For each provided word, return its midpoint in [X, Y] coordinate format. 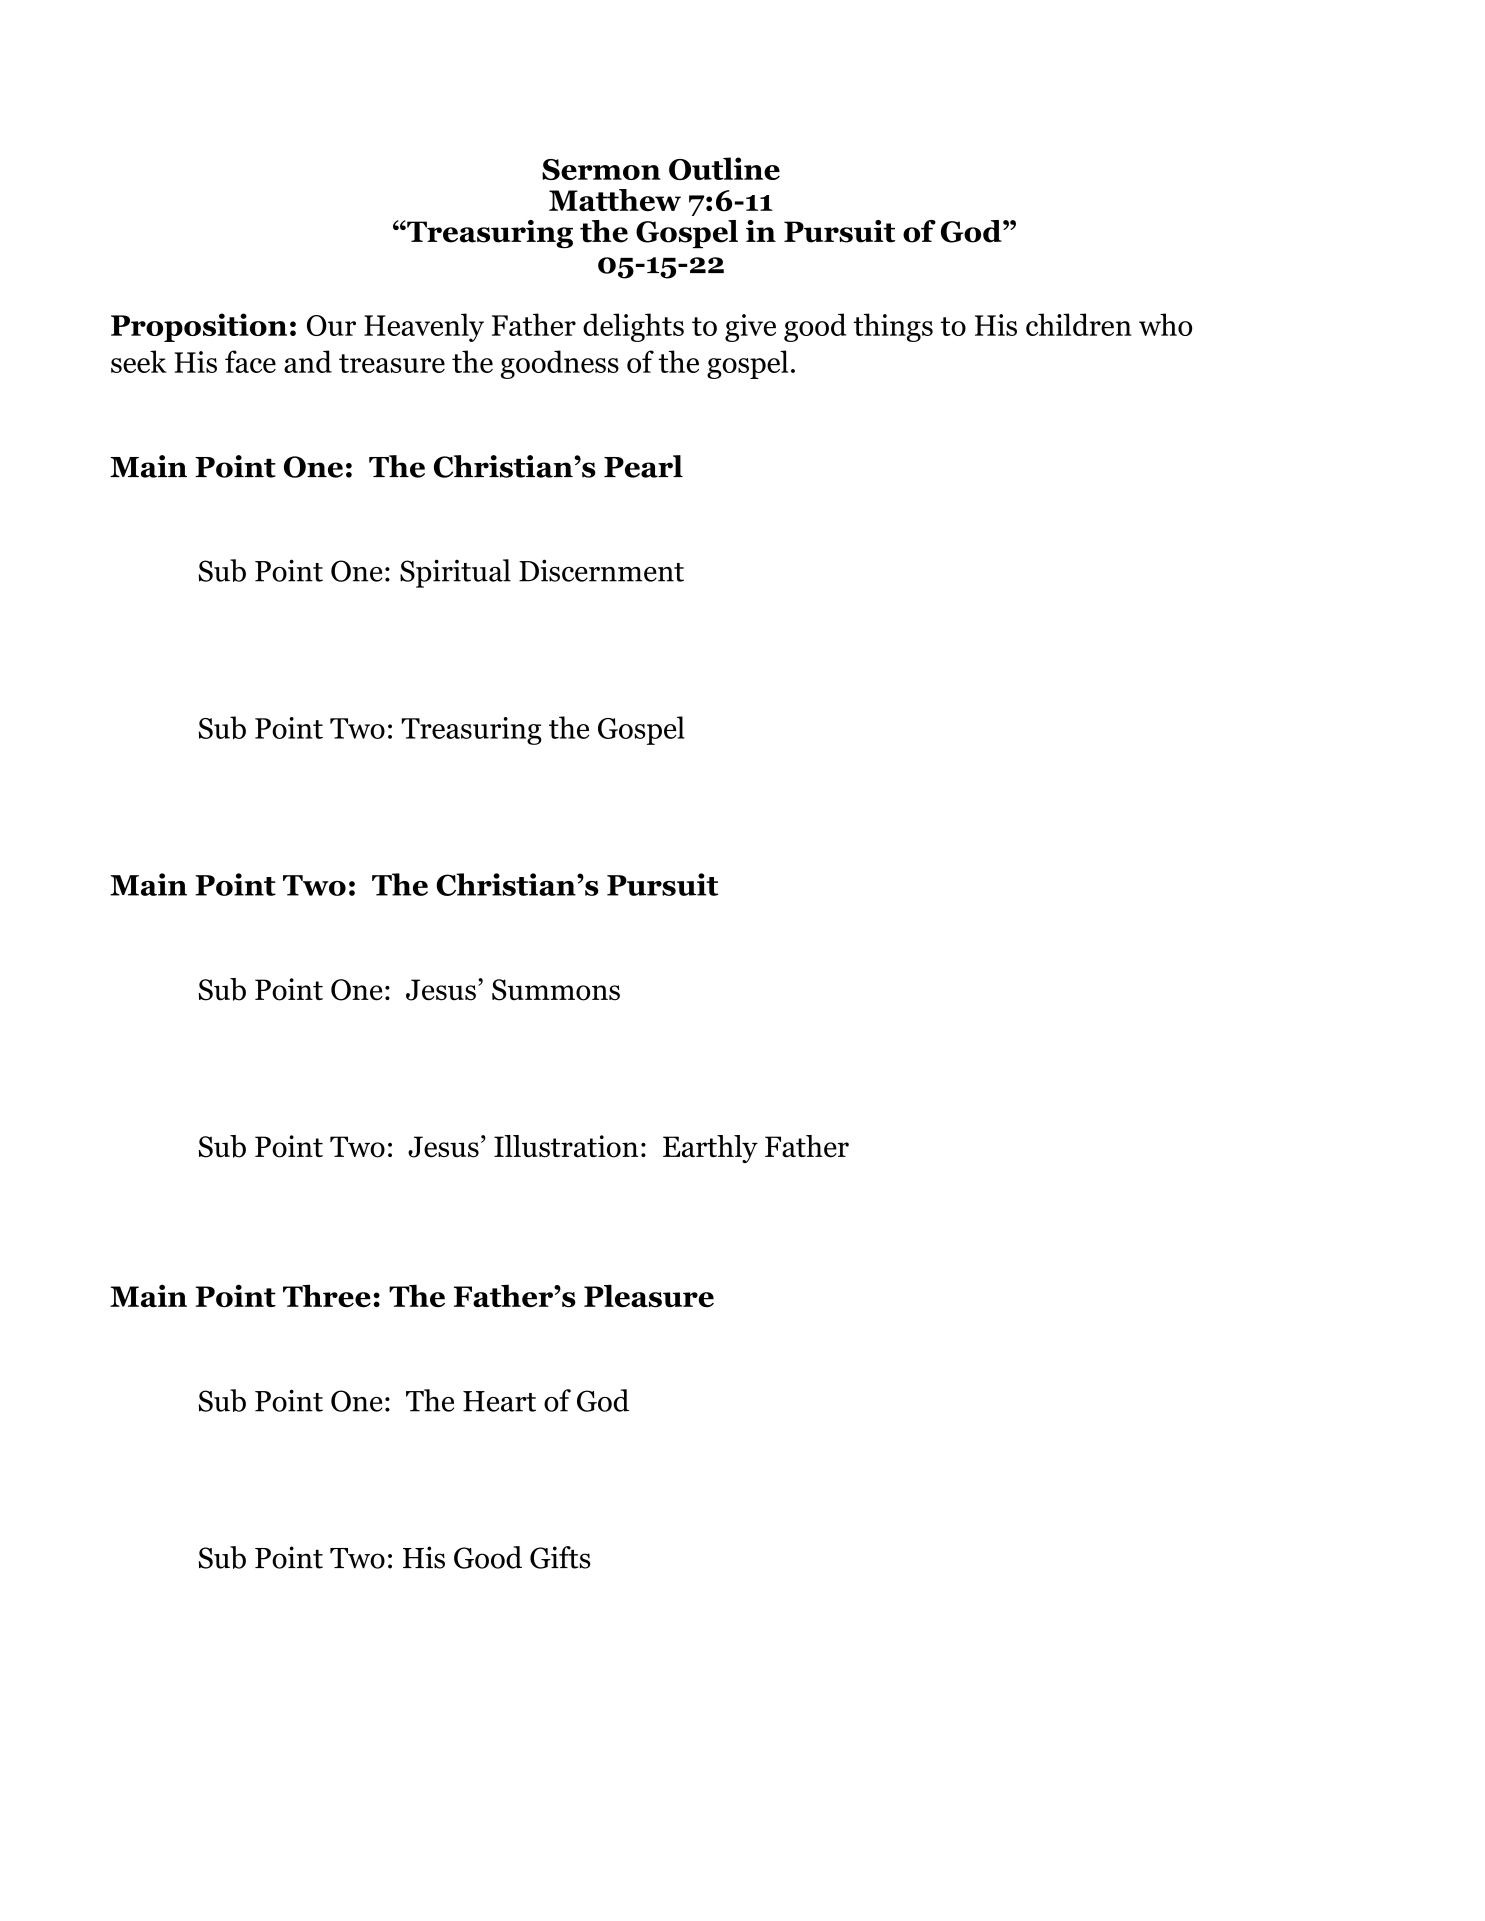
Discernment [601, 570]
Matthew [615, 200]
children [1079, 324]
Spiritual [455, 573]
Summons [556, 990]
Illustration [566, 1146]
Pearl [643, 466]
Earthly [710, 1149]
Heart [499, 1401]
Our [331, 325]
